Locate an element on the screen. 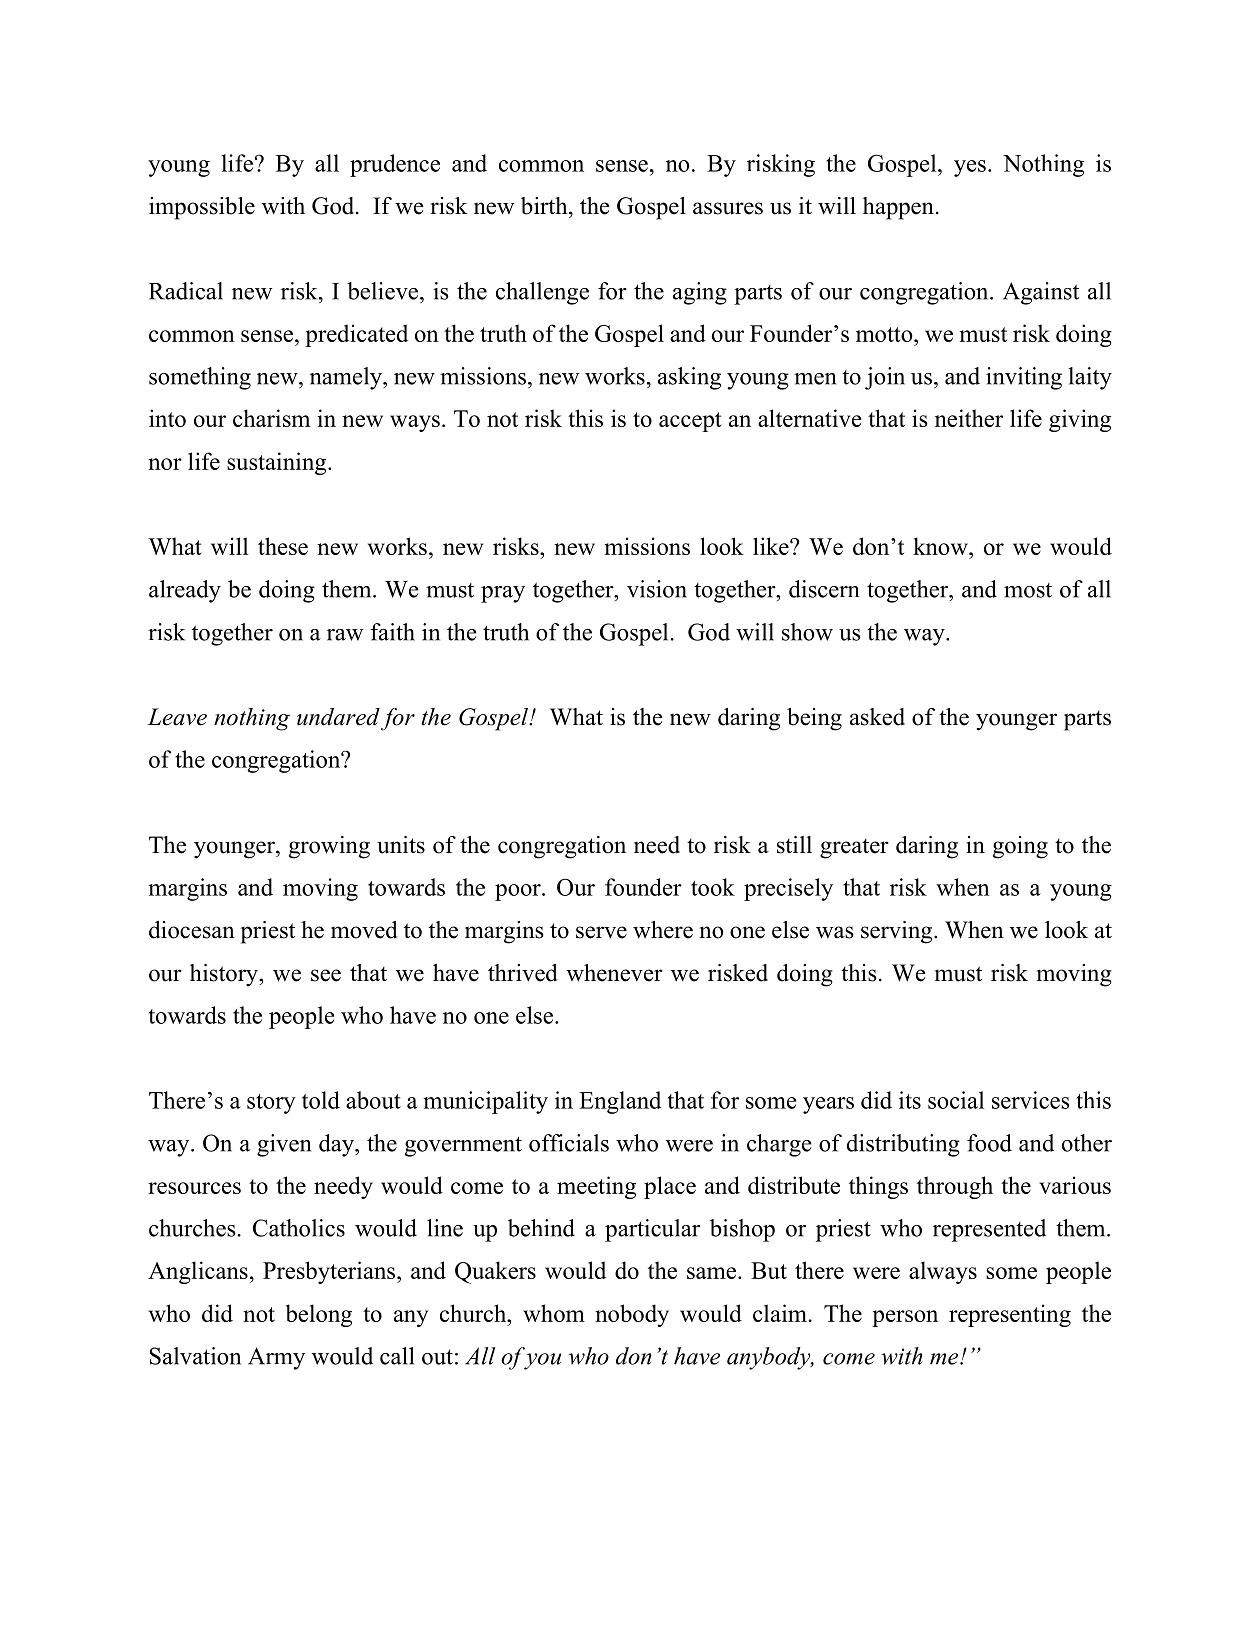  neither is located at coordinates (969, 418).
